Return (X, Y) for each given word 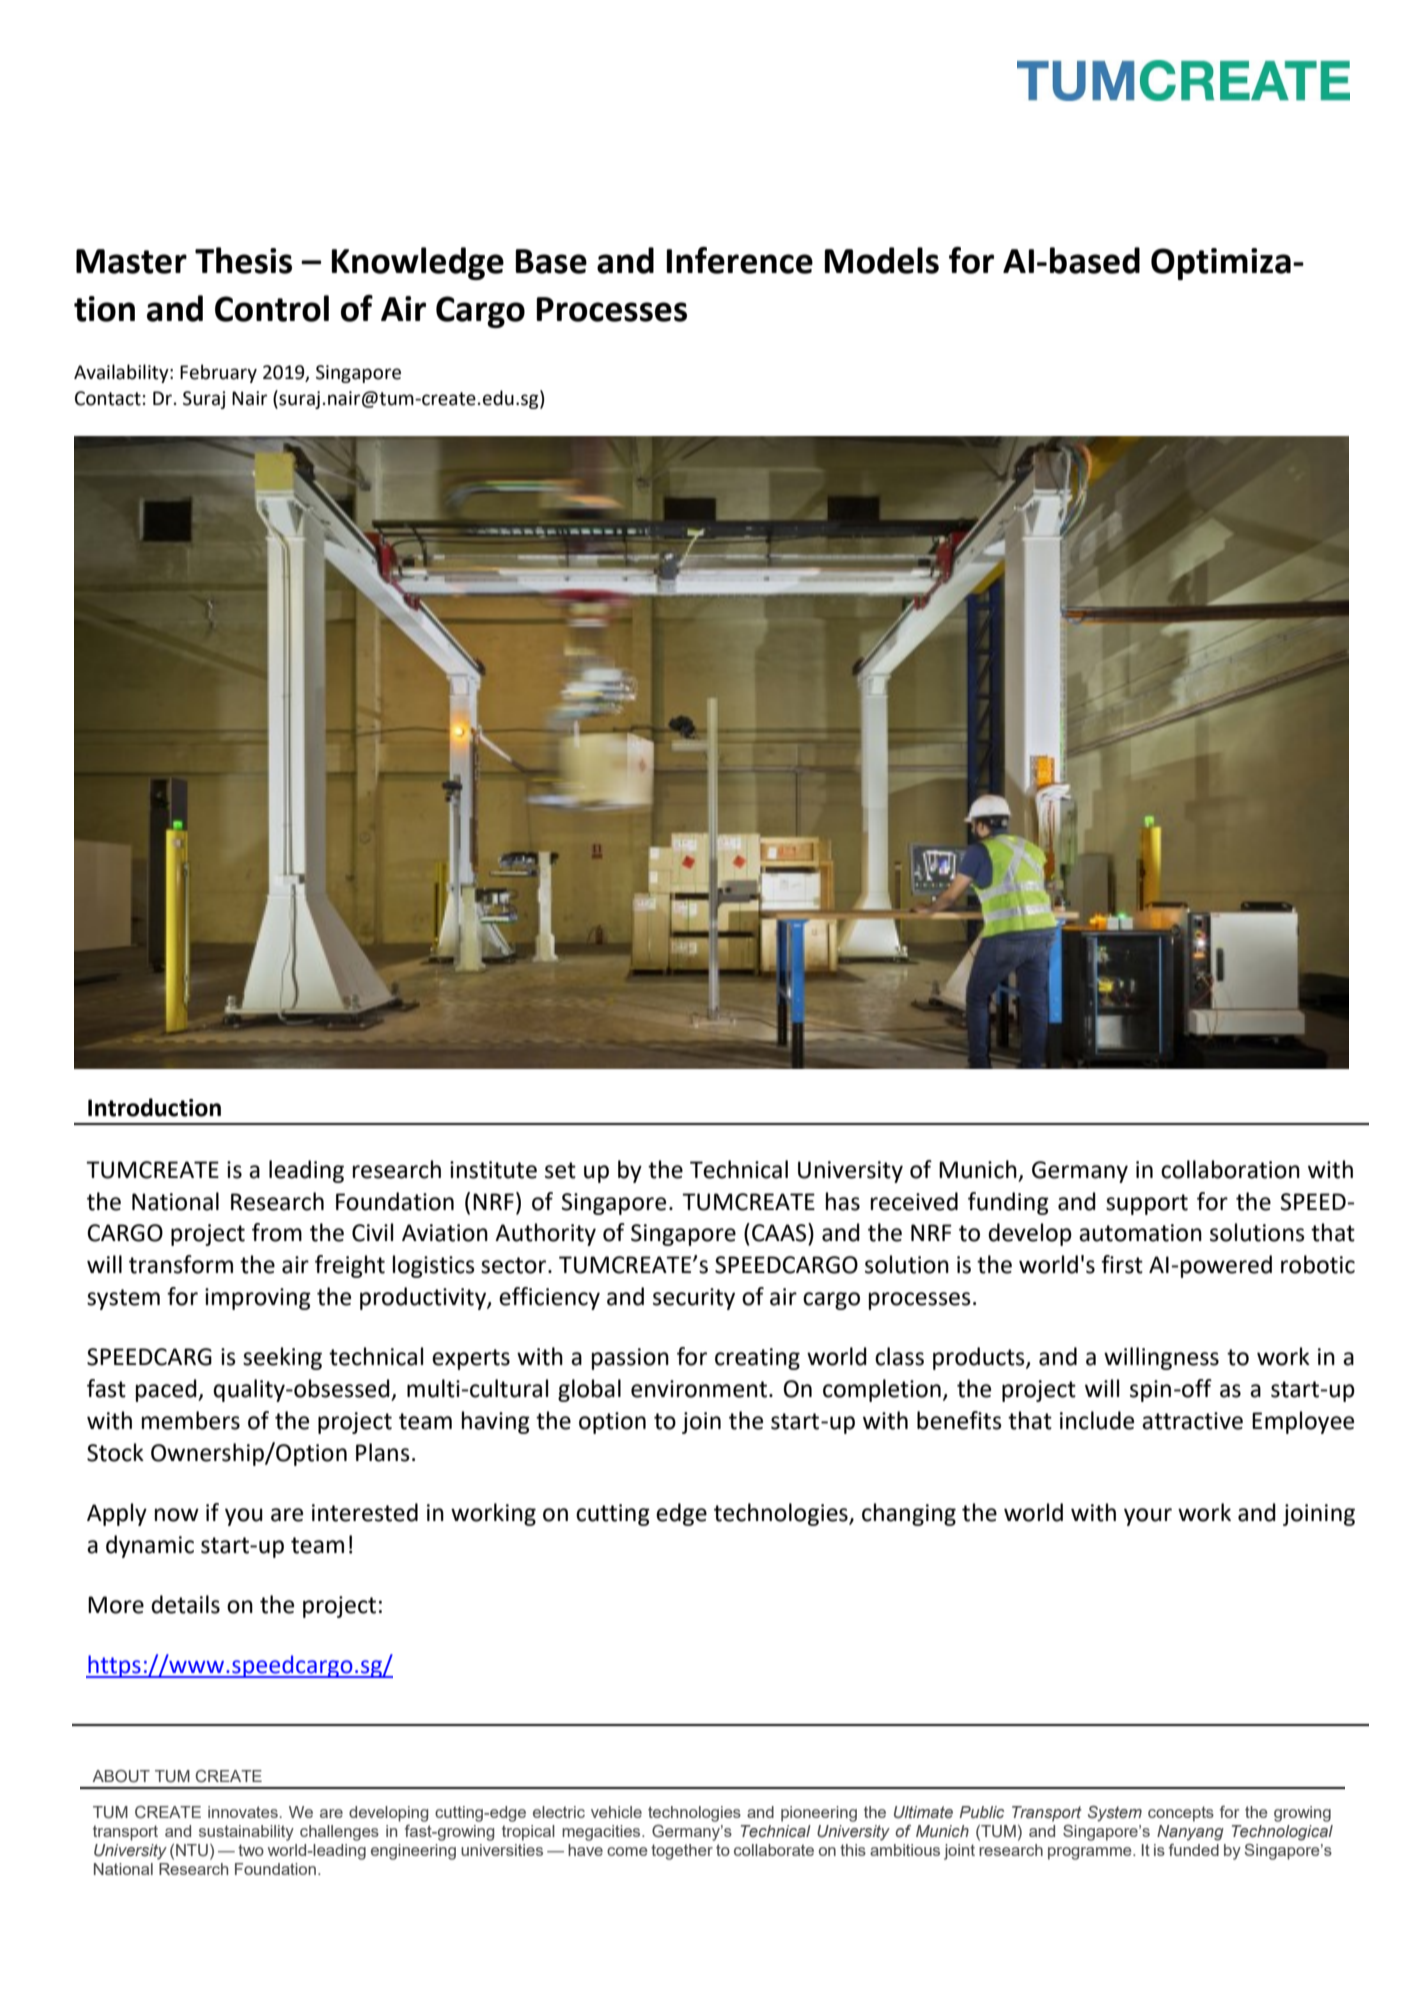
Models (882, 260)
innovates (243, 1812)
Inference (740, 260)
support (1147, 1204)
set (560, 1170)
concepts (1181, 1814)
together (682, 1852)
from (277, 1232)
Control (272, 308)
